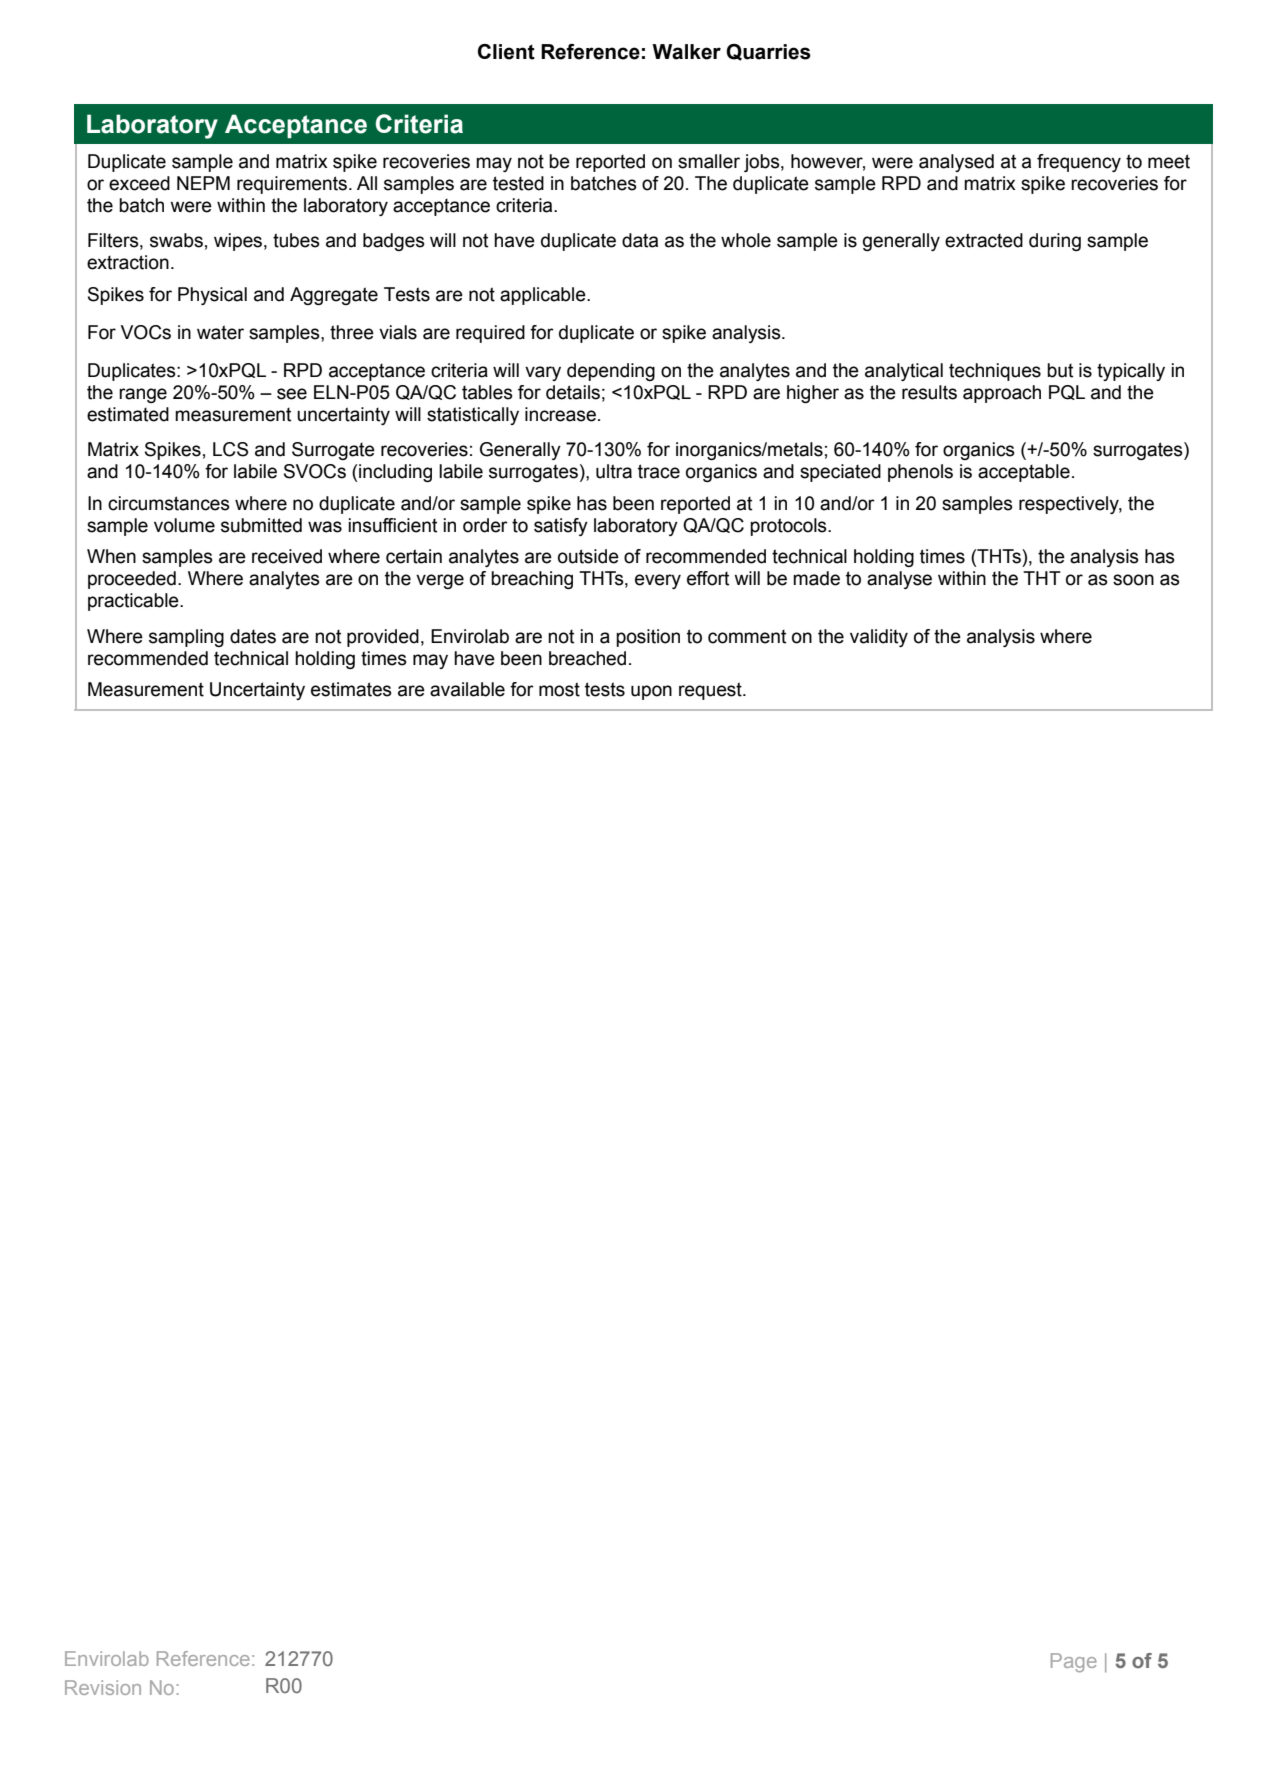 Image resolution: width=1261 pixels, height=1785 pixels. What do you see at coordinates (467, 689) in the screenshot?
I see `available` at bounding box center [467, 689].
